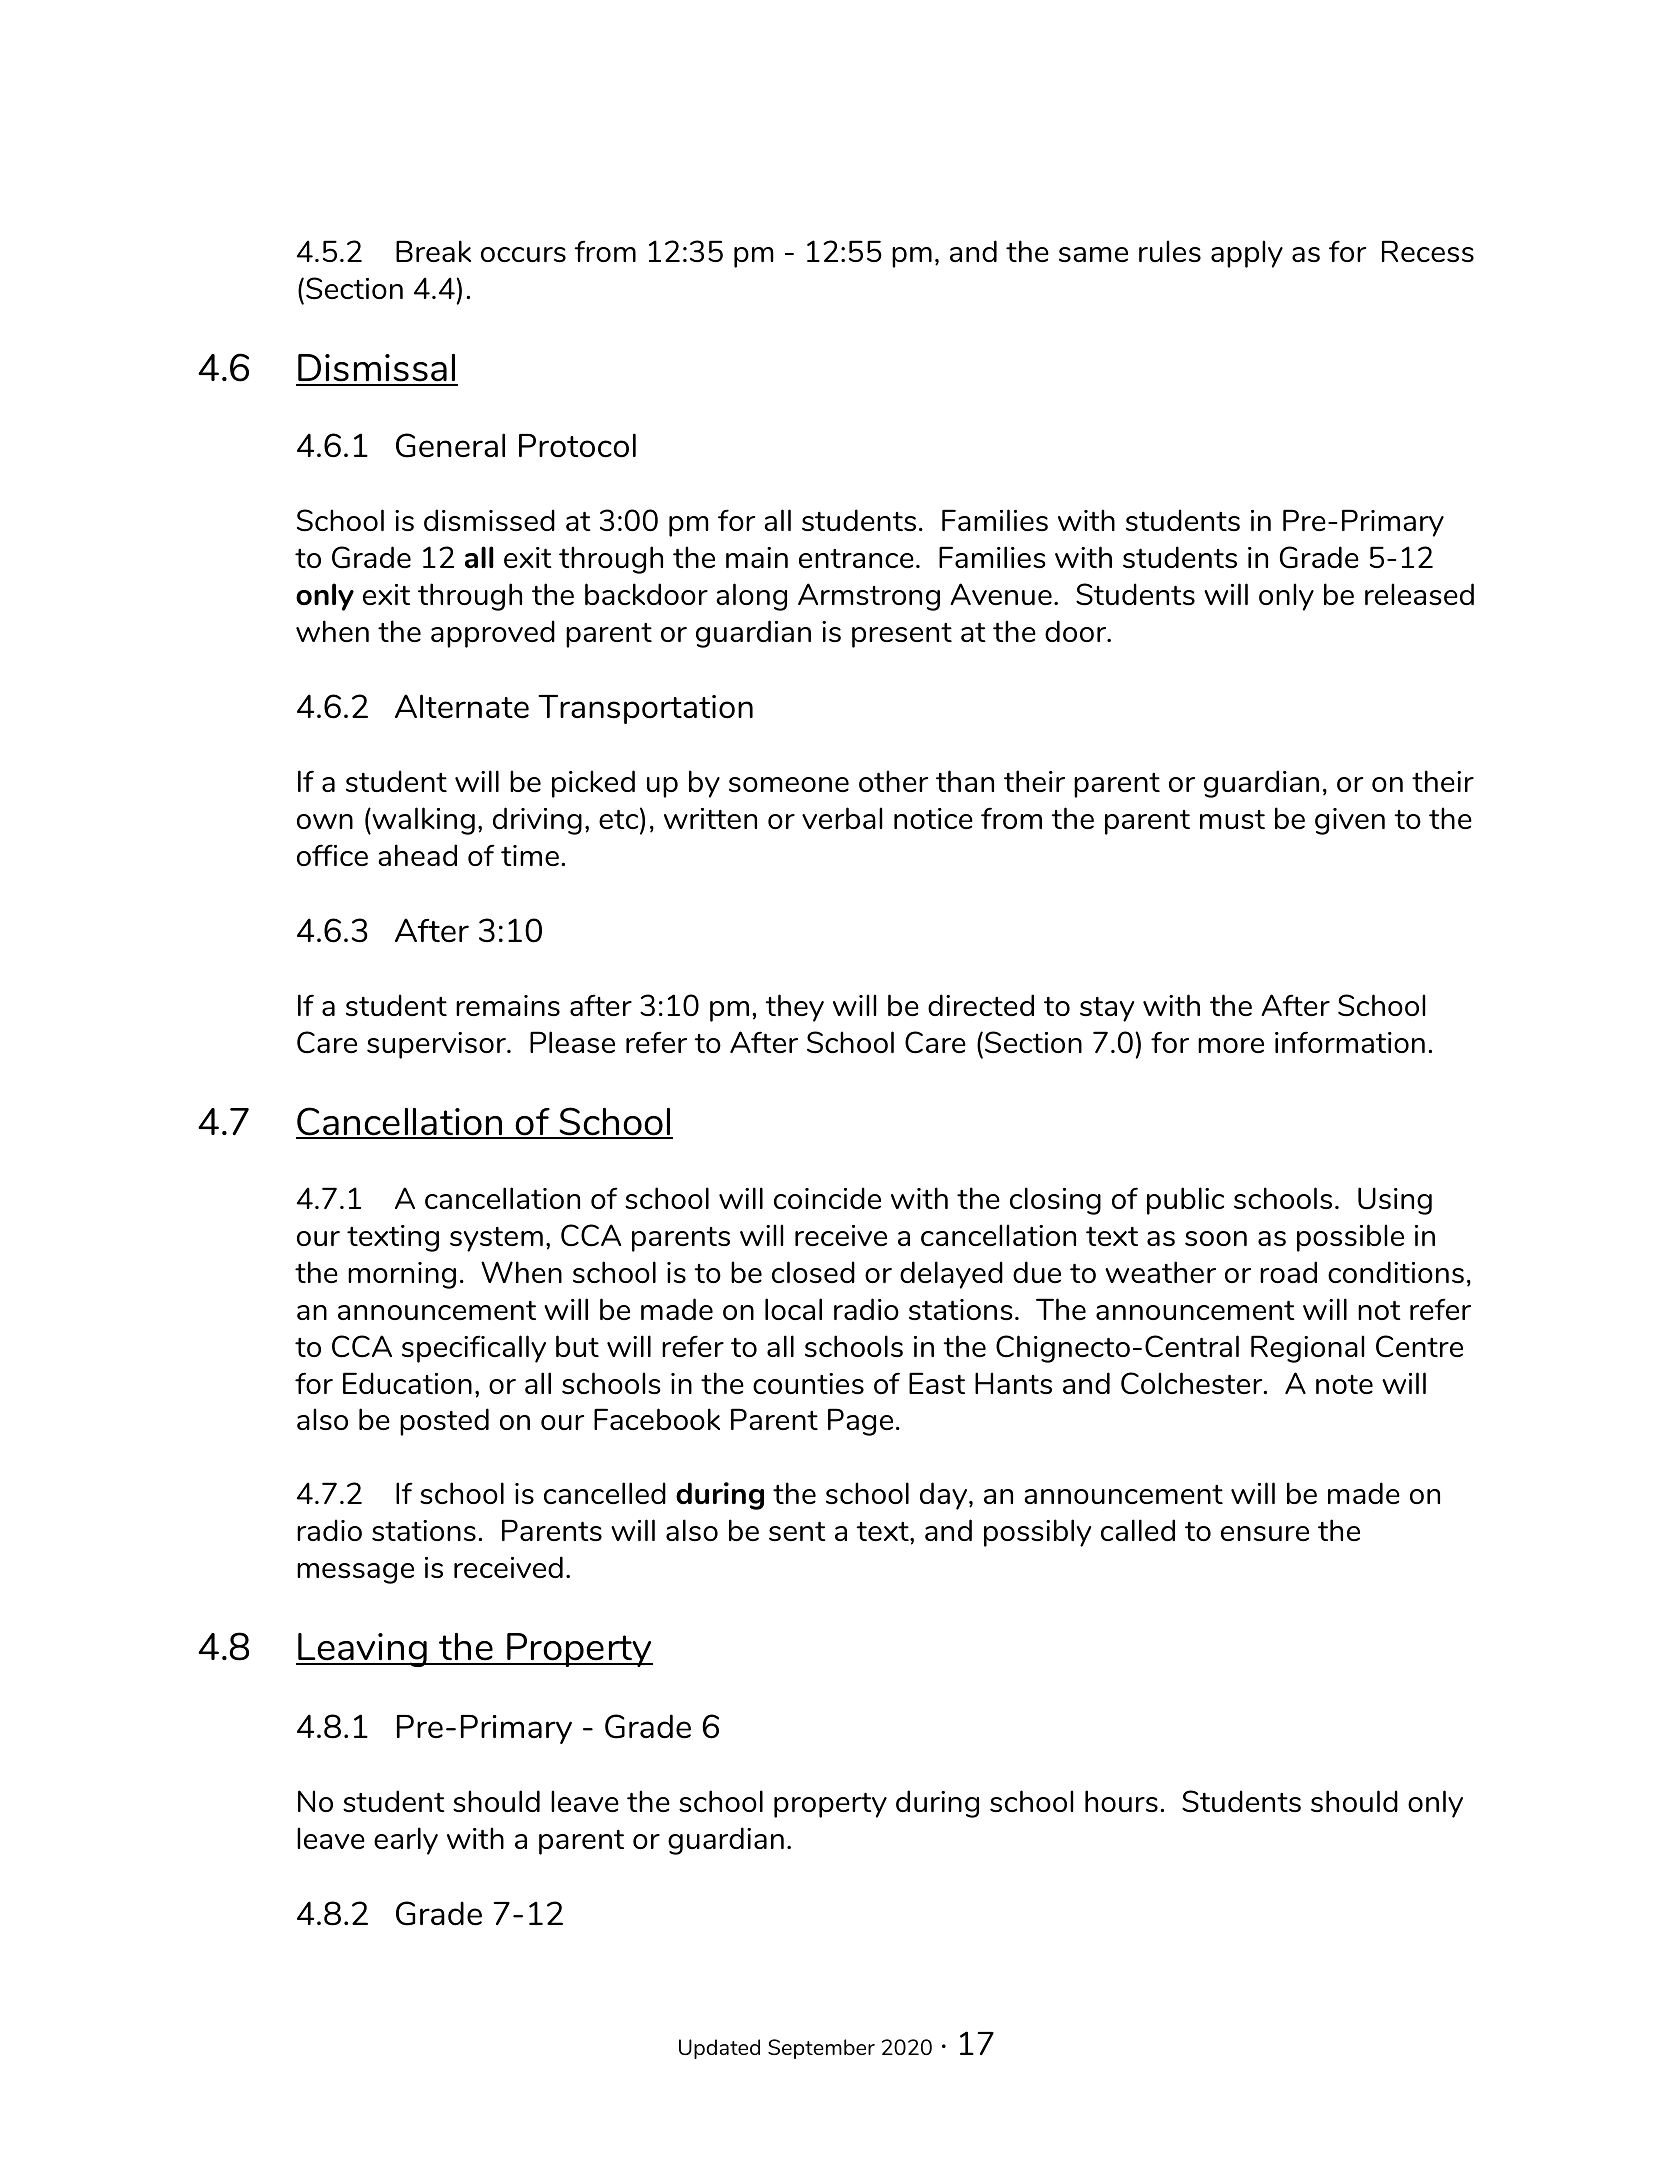 The height and width of the page is (2168, 1675). What do you see at coordinates (406, 1841) in the page?
I see `early` at bounding box center [406, 1841].
